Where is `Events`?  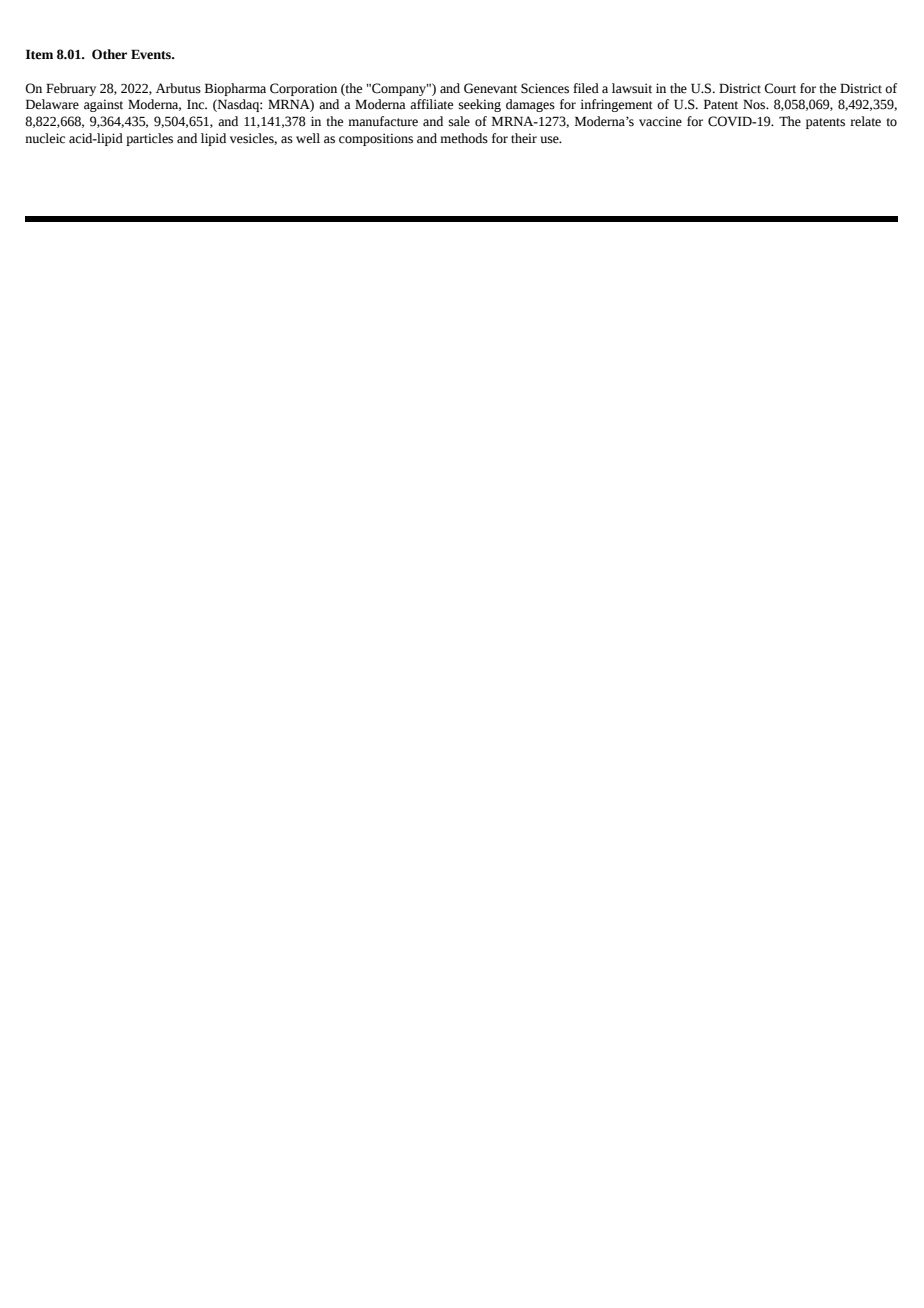
Events is located at coordinates (152, 54).
